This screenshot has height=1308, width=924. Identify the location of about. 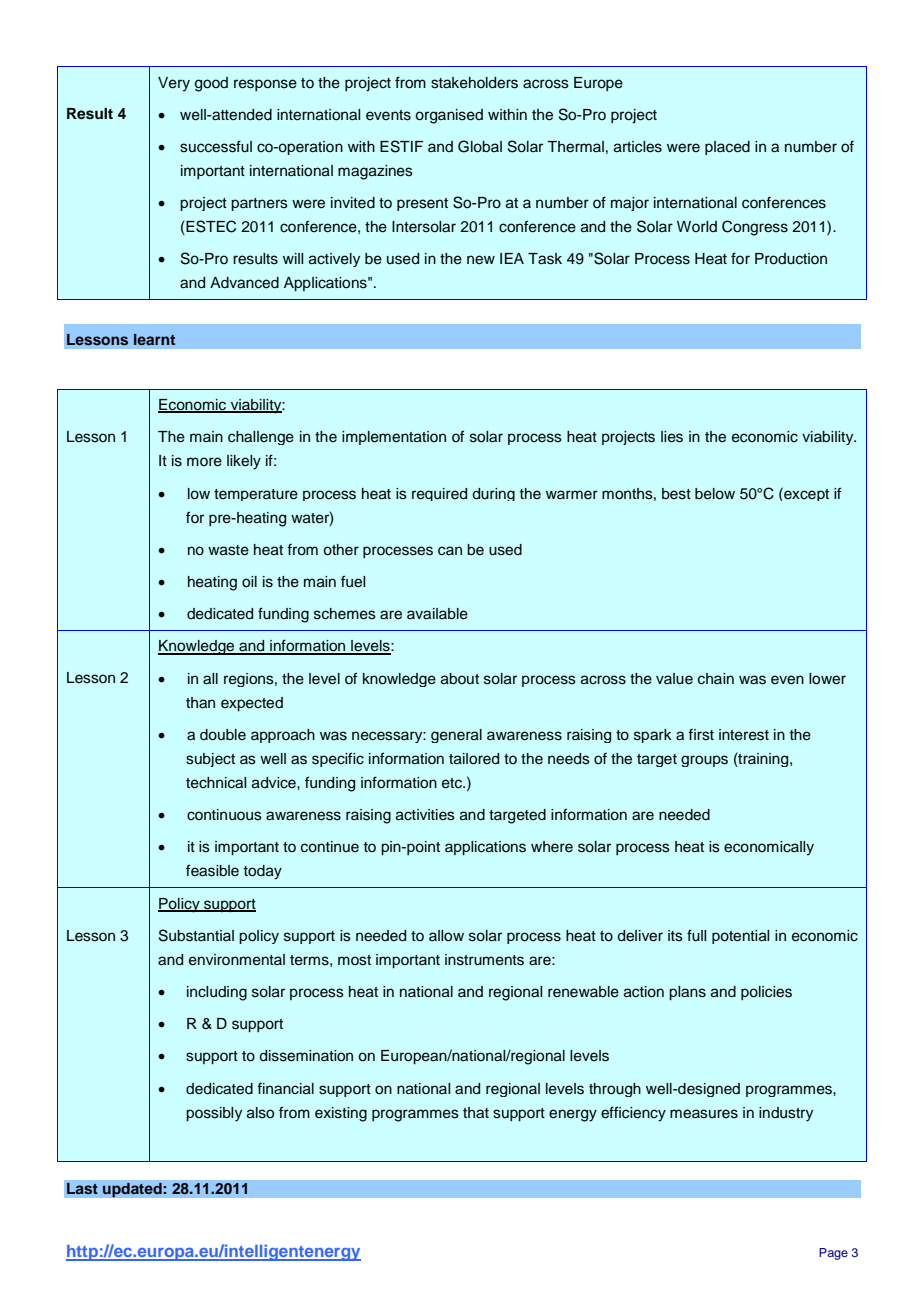
(460, 679).
